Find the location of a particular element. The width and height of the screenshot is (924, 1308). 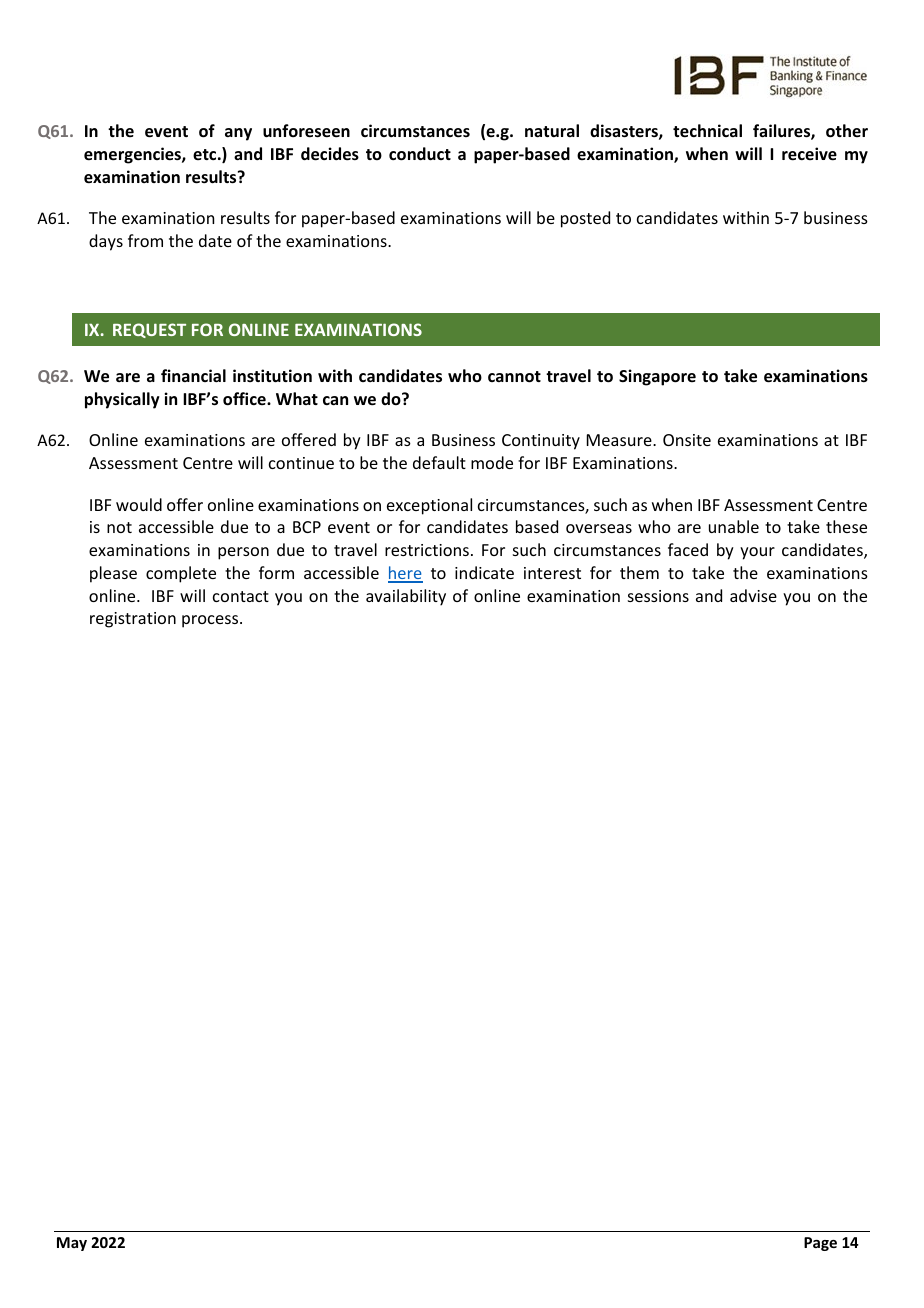

Onsite is located at coordinates (687, 440).
